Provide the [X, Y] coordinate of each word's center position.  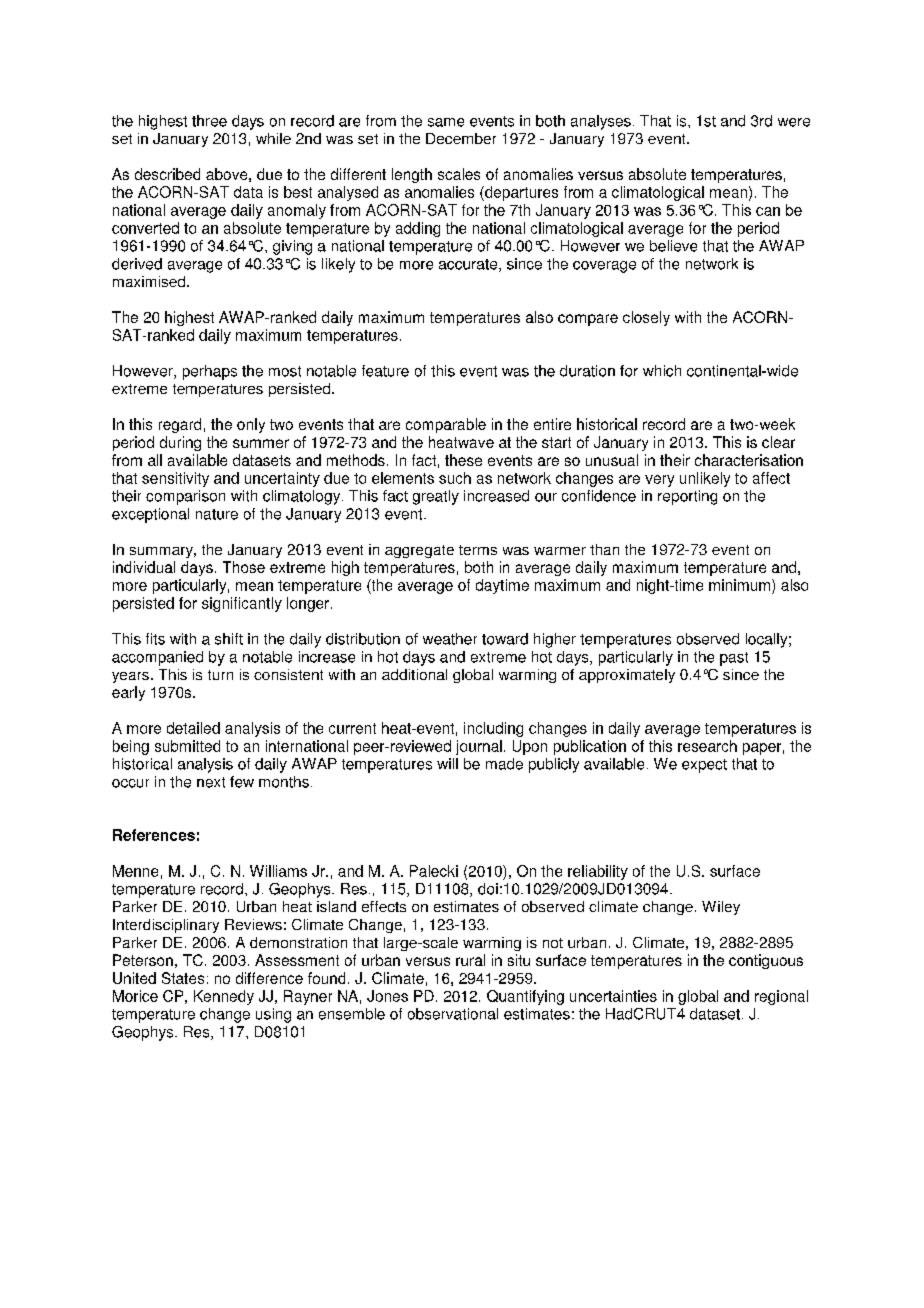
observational [453, 1014]
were [794, 122]
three [209, 121]
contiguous [766, 961]
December [461, 138]
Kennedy [224, 997]
